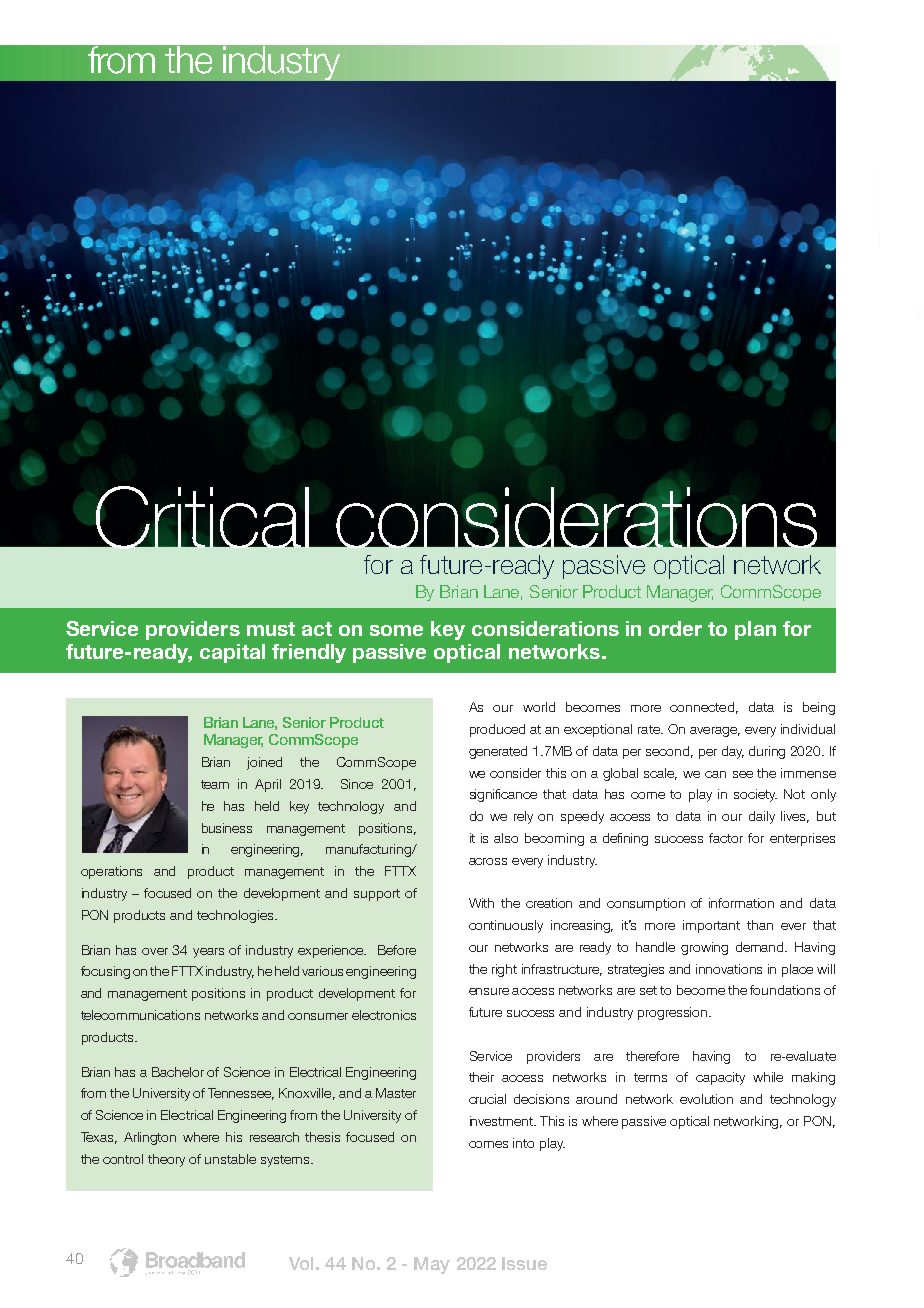 The width and height of the screenshot is (924, 1308). I want to click on crucial, so click(487, 1099).
